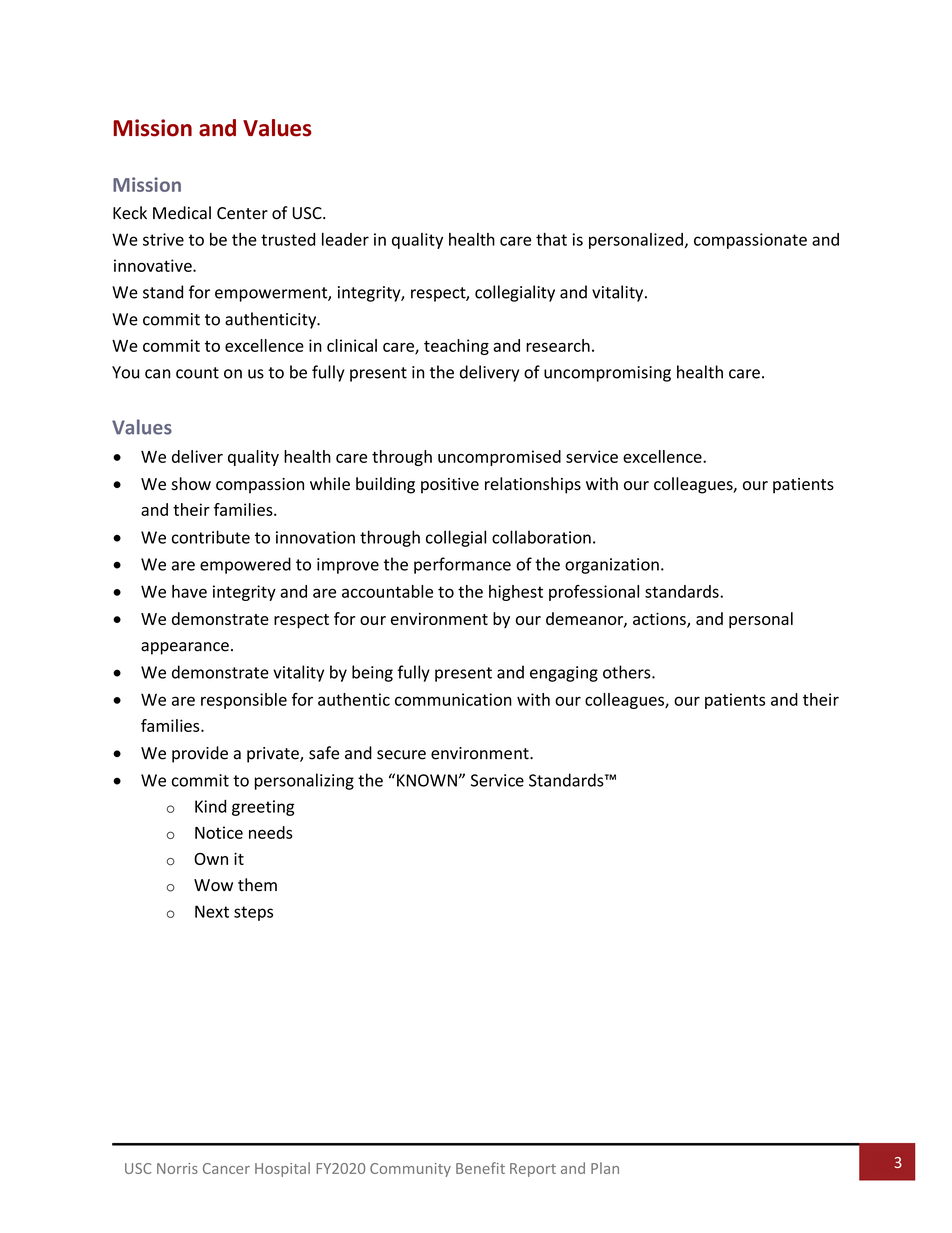  I want to click on being, so click(372, 673).
